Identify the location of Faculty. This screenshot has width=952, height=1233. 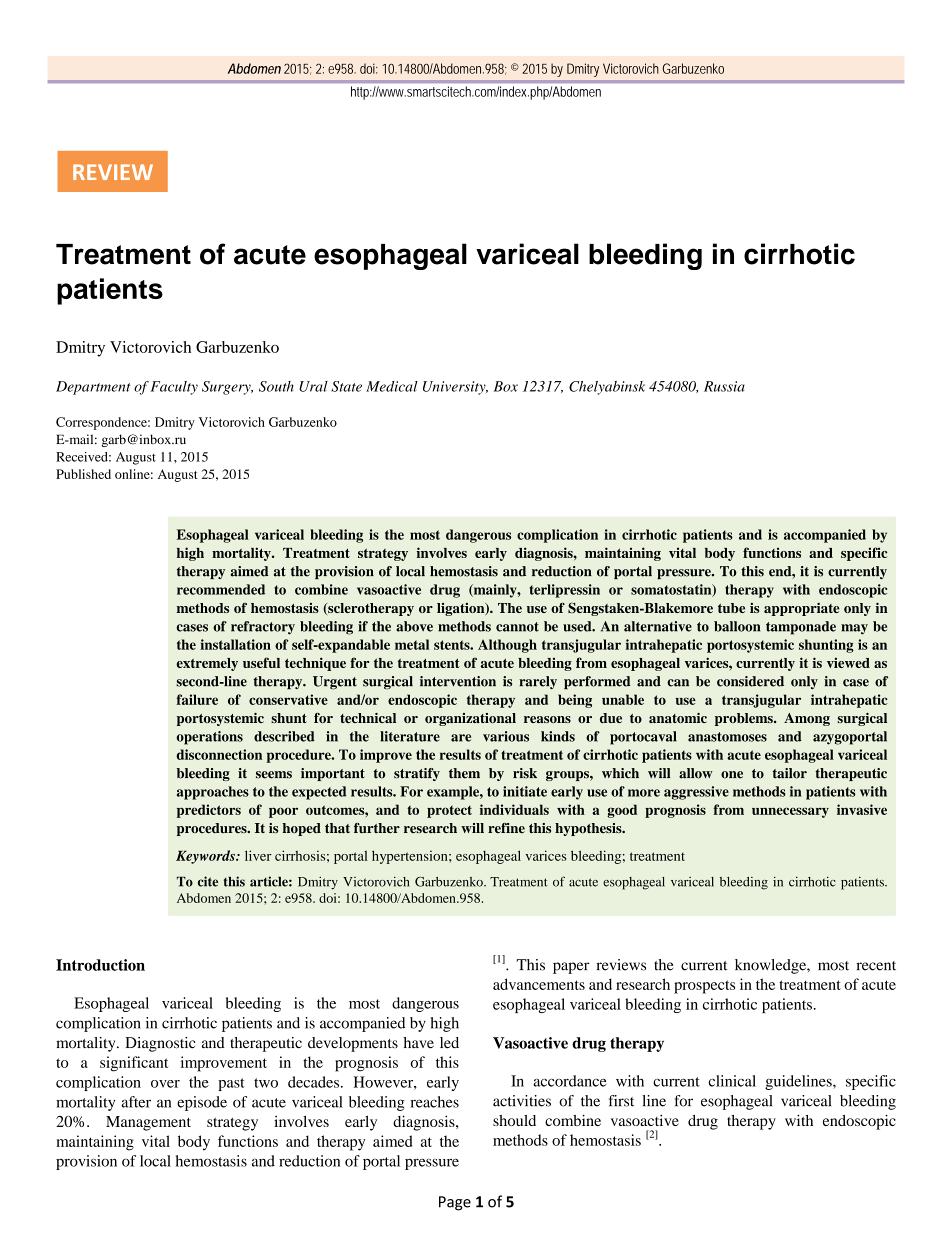
(174, 388).
